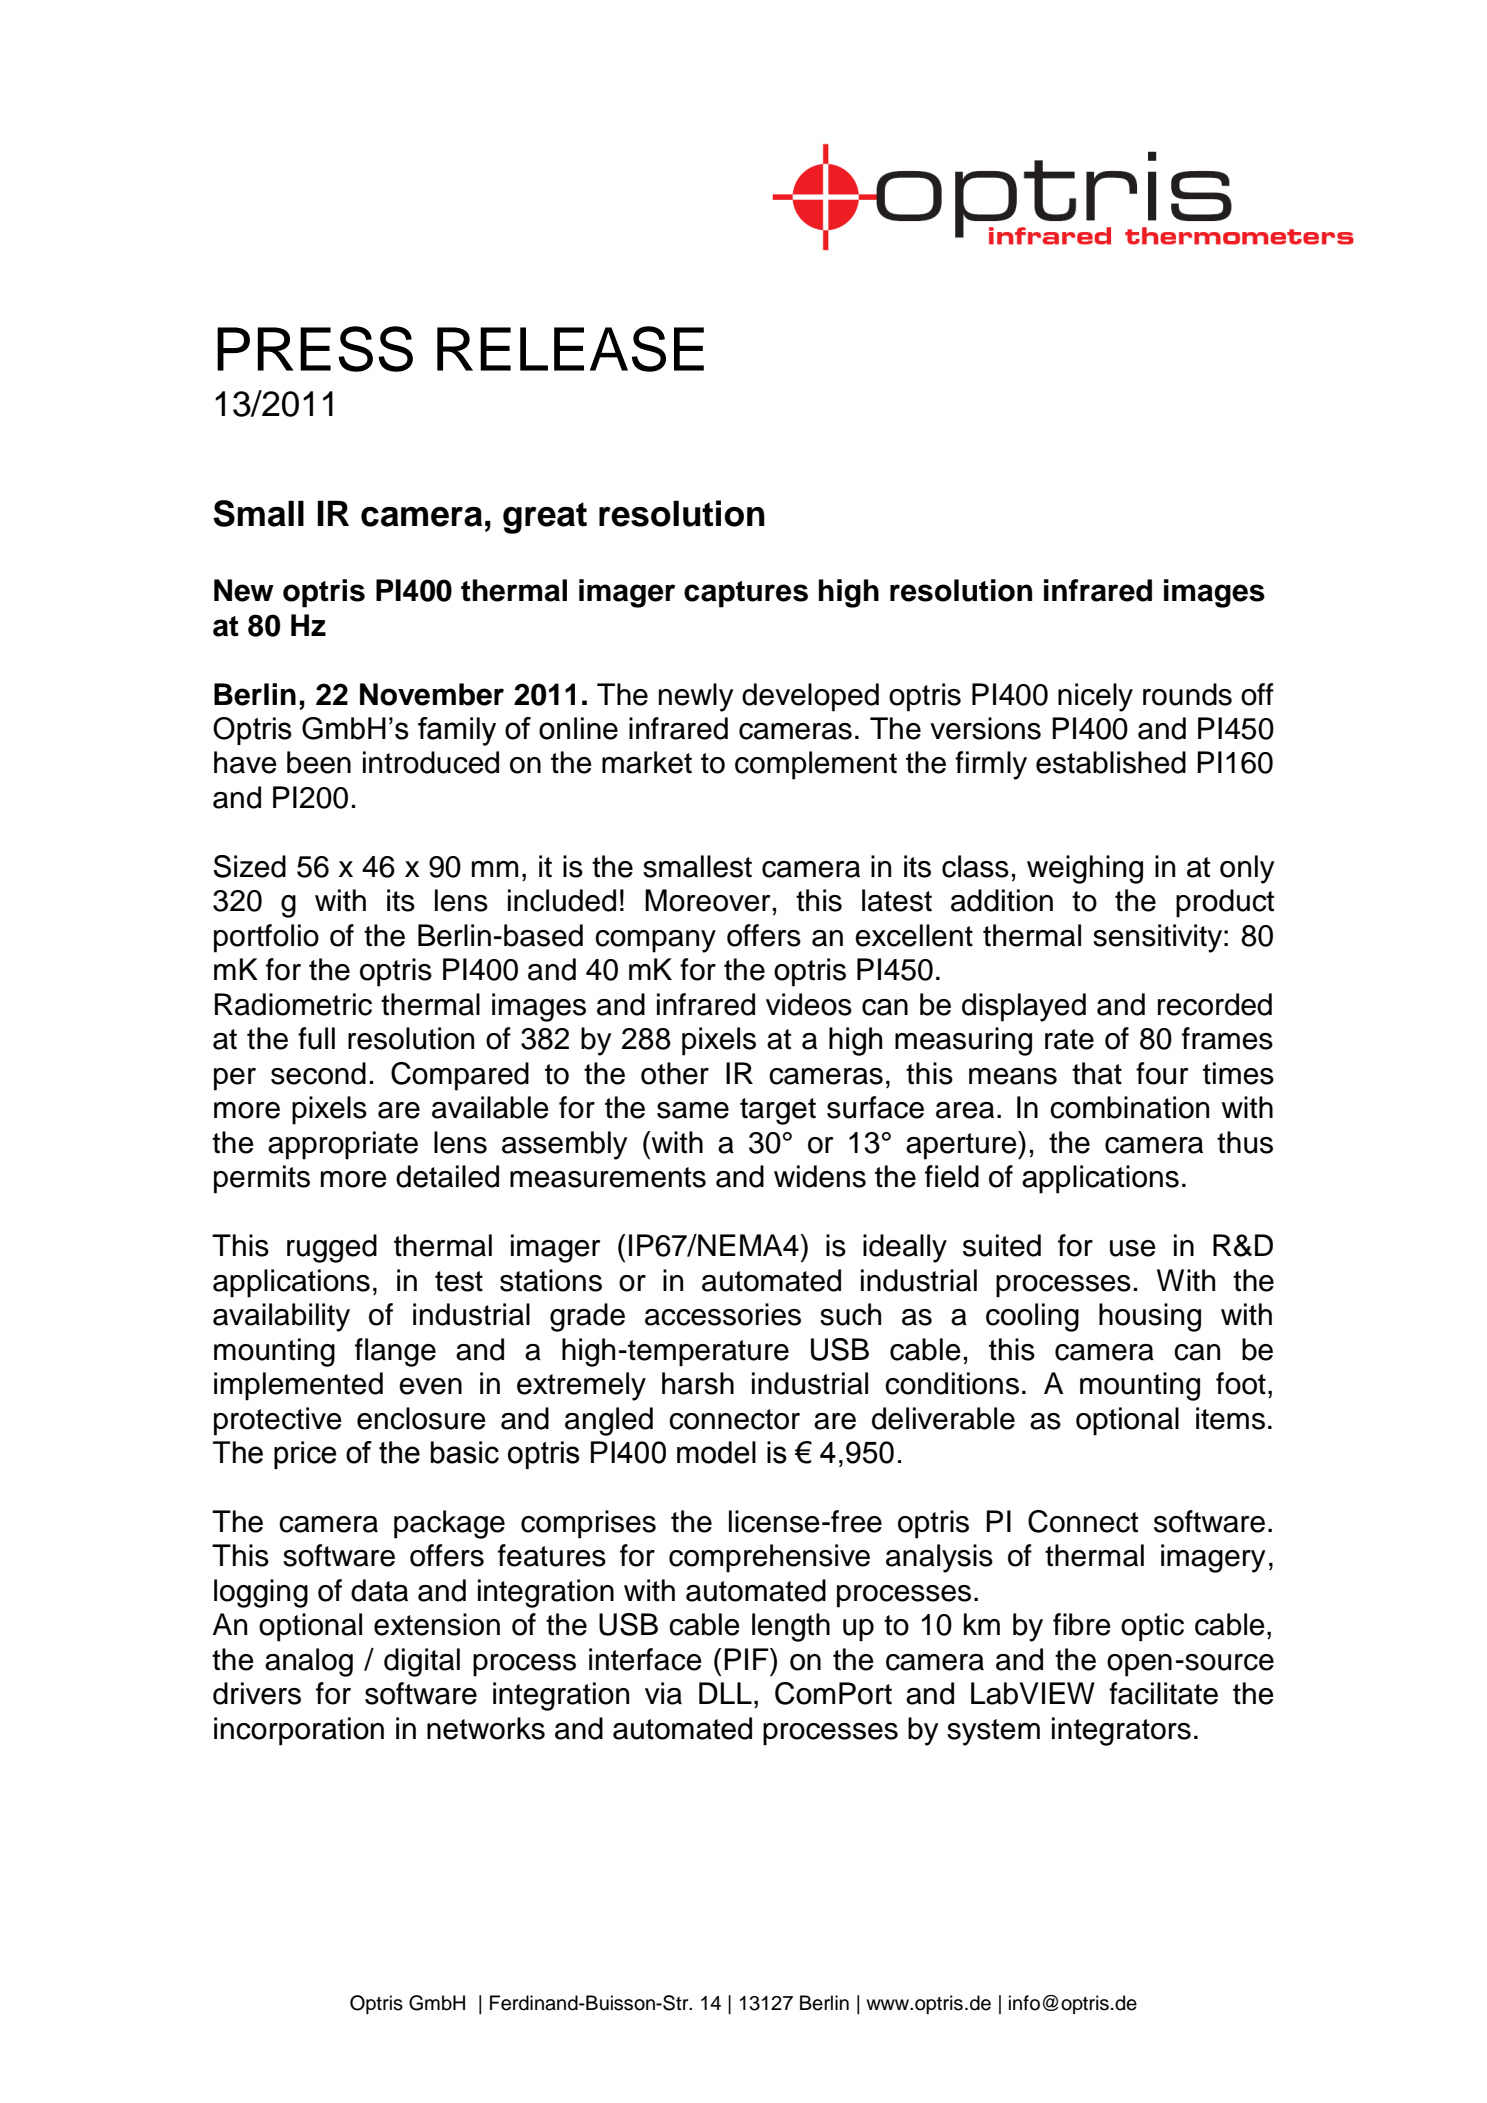 This image has height=2103, width=1487. What do you see at coordinates (655, 941) in the image?
I see `company` at bounding box center [655, 941].
